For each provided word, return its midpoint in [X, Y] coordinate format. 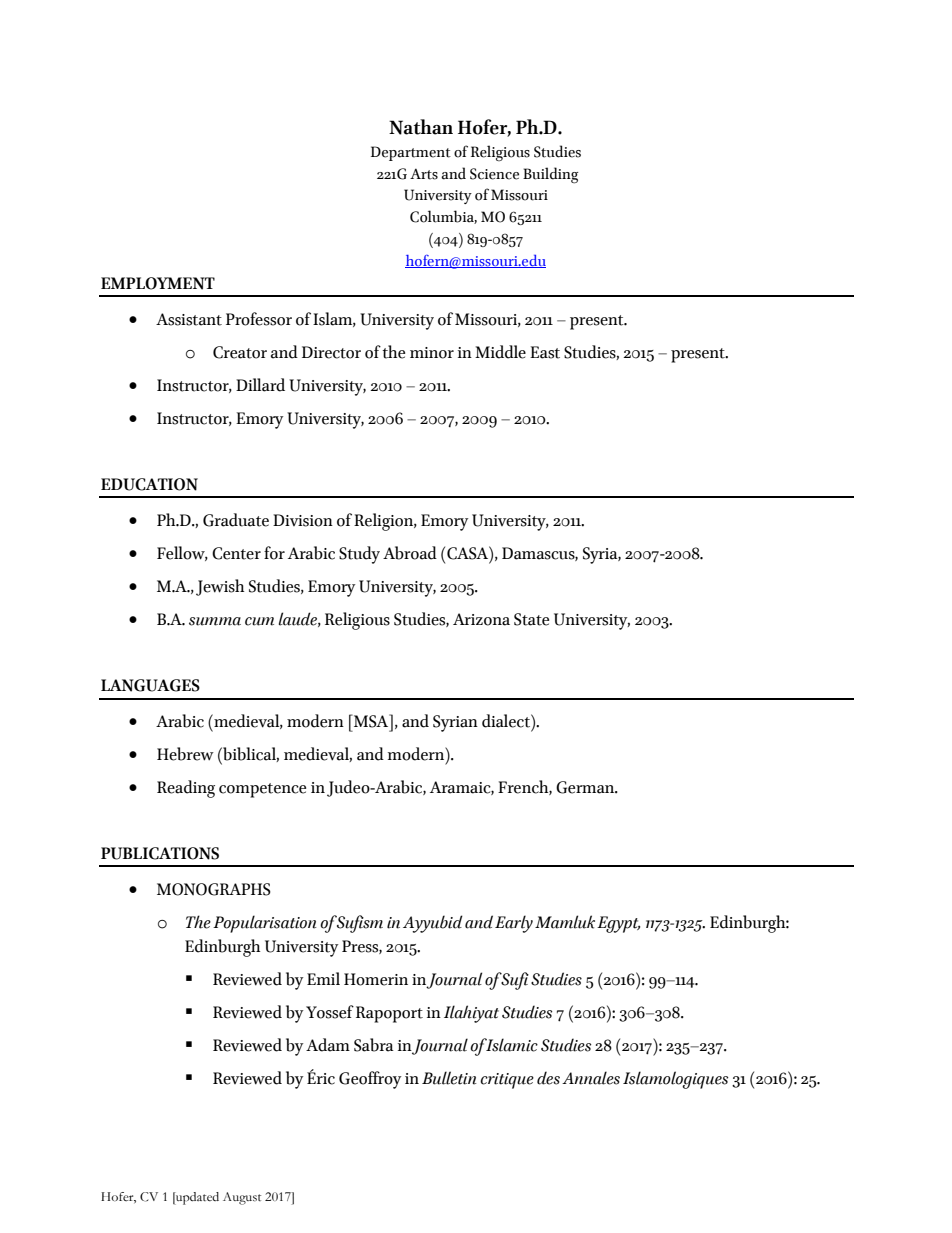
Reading [186, 789]
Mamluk [565, 922]
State [531, 619]
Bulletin [449, 1078]
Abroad [410, 553]
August [242, 1198]
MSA [371, 721]
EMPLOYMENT [158, 283]
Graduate [236, 520]
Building [551, 175]
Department [411, 153]
